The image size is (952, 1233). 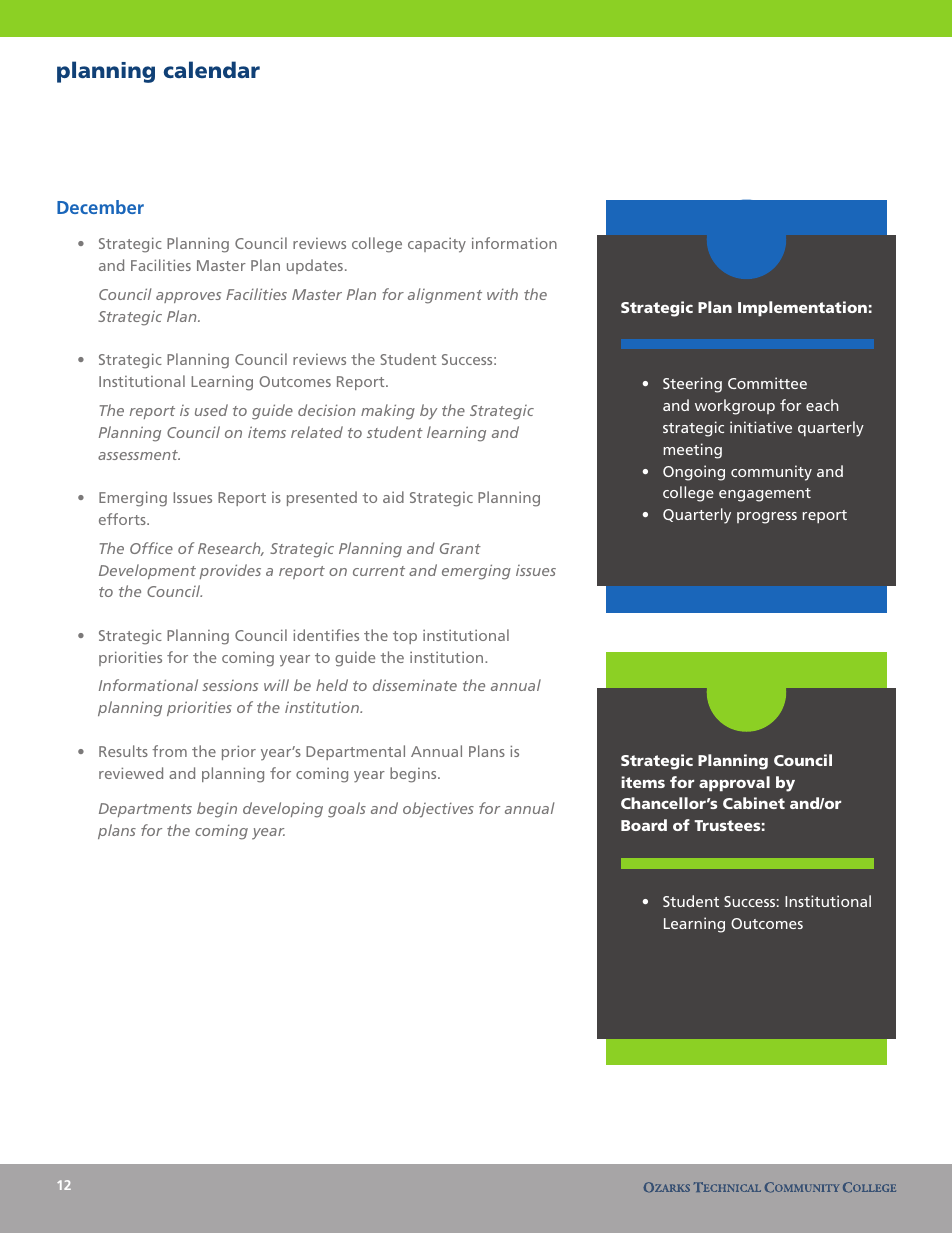 I want to click on Implementation, so click(x=802, y=309).
